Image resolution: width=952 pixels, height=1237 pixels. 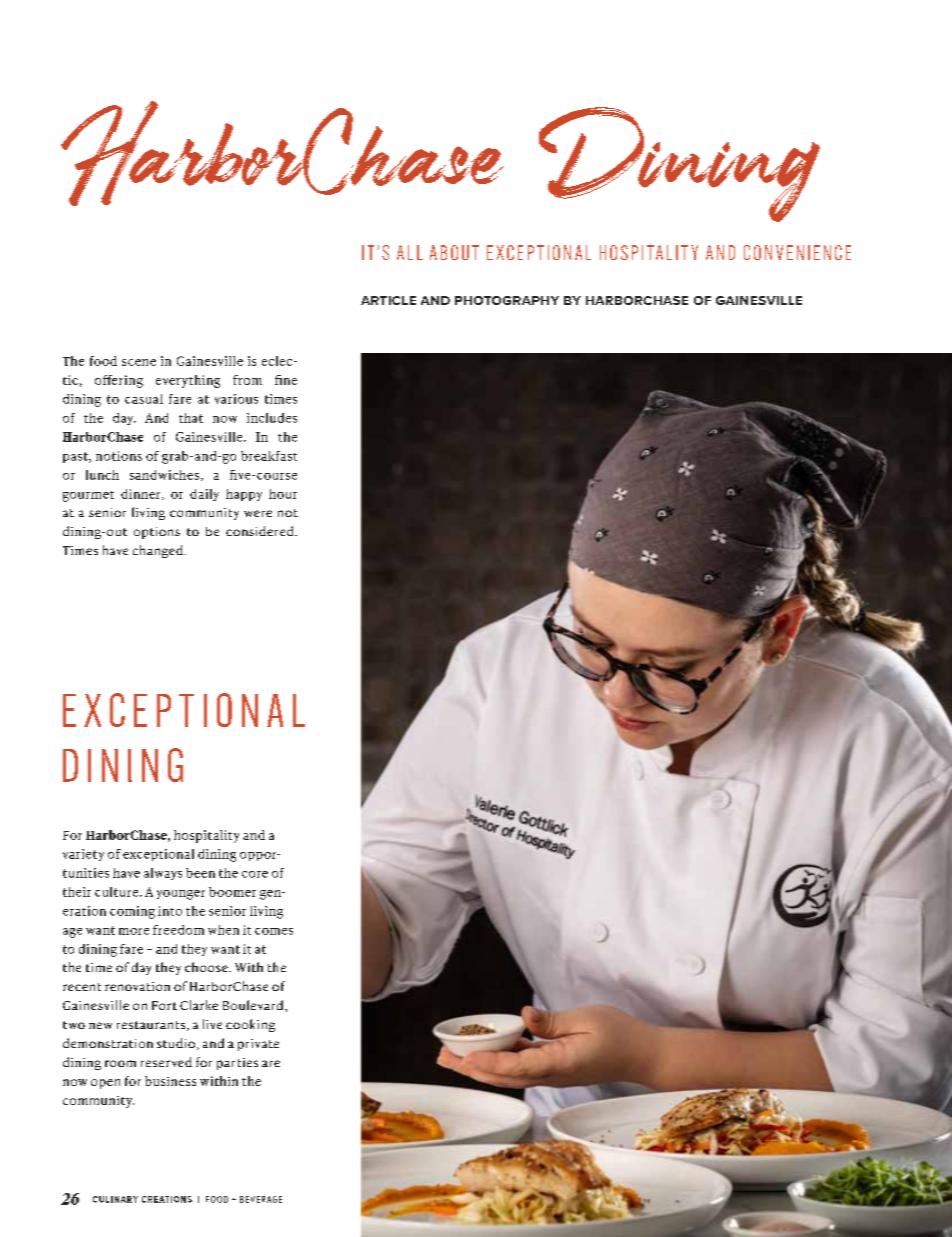 I want to click on private, so click(x=258, y=1045).
